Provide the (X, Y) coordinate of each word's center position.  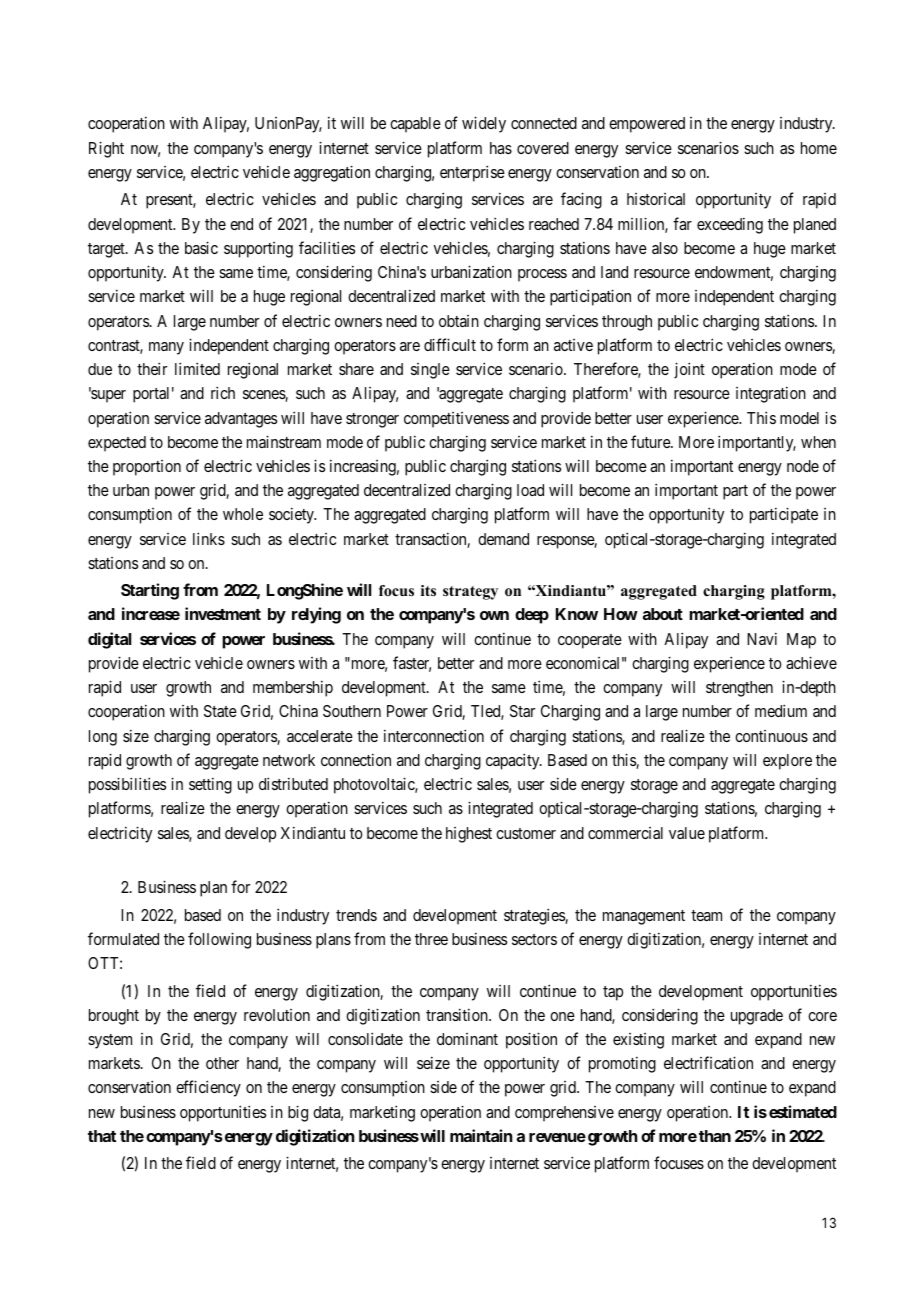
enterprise (472, 173)
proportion (147, 468)
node (803, 466)
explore (787, 762)
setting (210, 785)
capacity (514, 761)
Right (106, 149)
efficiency (208, 1088)
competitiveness (456, 420)
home (819, 148)
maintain (481, 1135)
